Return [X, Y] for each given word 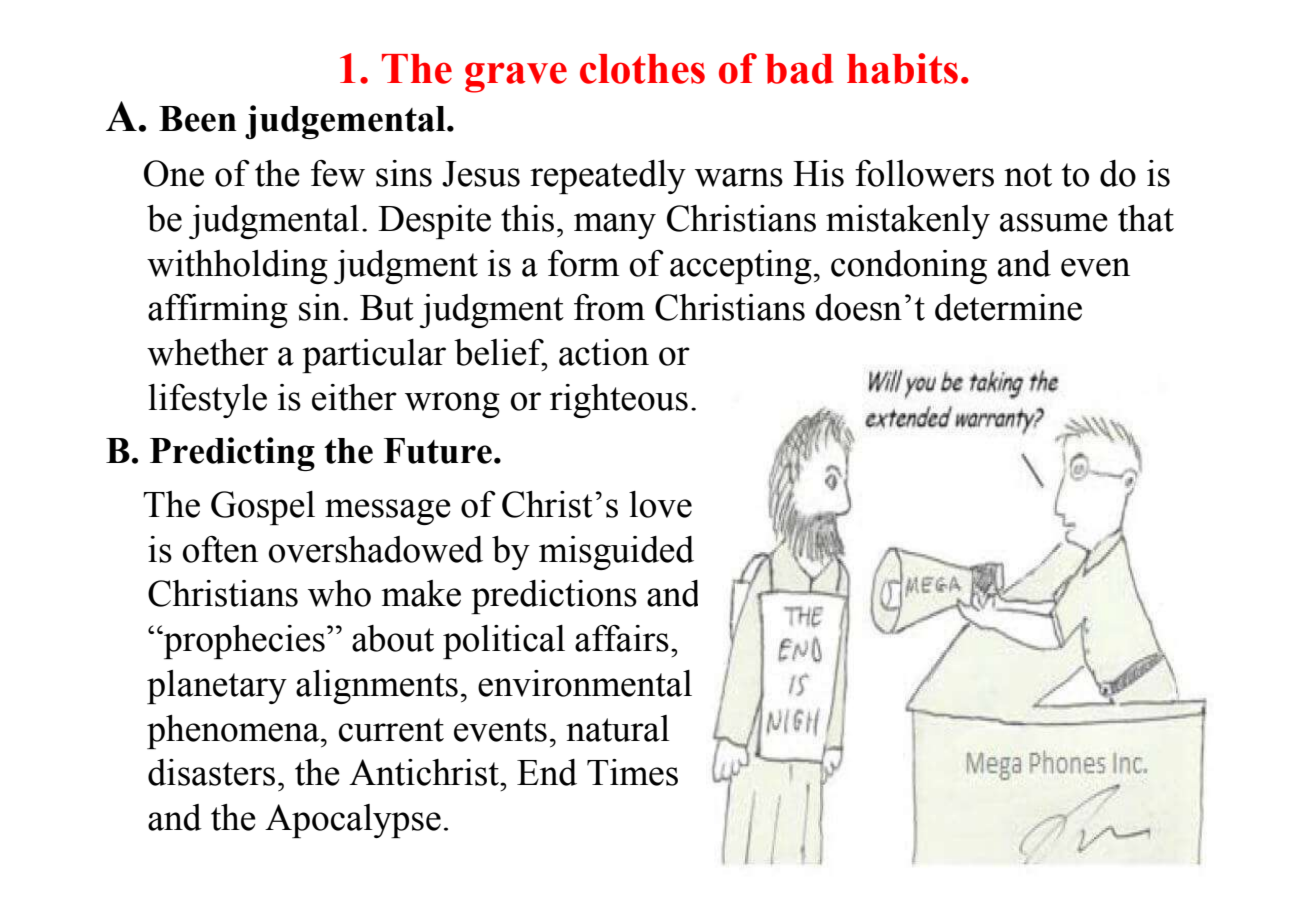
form [583, 263]
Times [632, 772]
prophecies [243, 642]
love [660, 504]
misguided [616, 553]
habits [902, 68]
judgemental [346, 122]
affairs [622, 638]
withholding [237, 267]
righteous [619, 401]
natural [618, 728]
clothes [642, 69]
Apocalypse [353, 821]
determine [1008, 307]
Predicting [232, 454]
